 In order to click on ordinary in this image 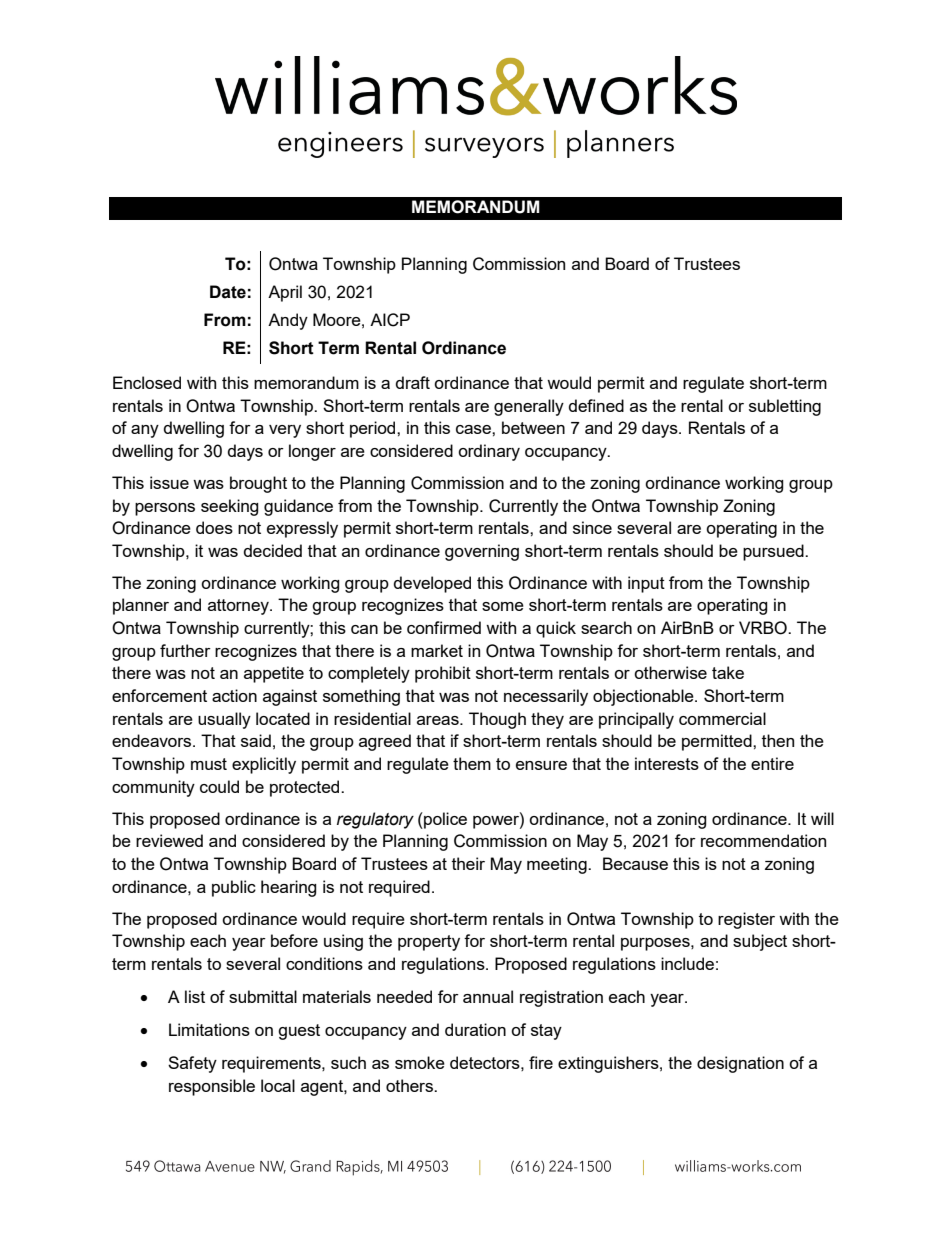, I will do `click(489, 452)`.
